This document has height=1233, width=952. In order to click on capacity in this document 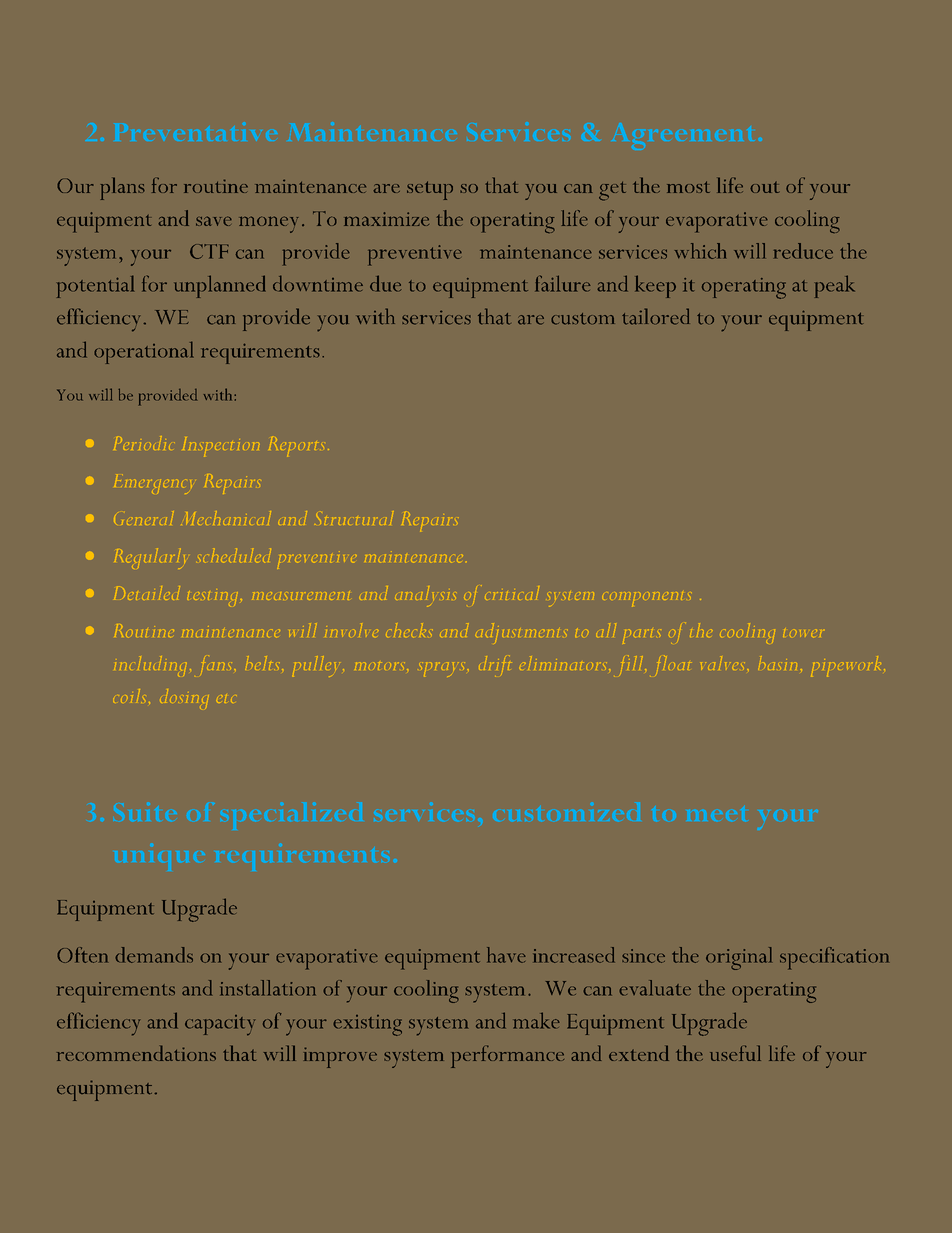, I will do `click(220, 1025)`.
